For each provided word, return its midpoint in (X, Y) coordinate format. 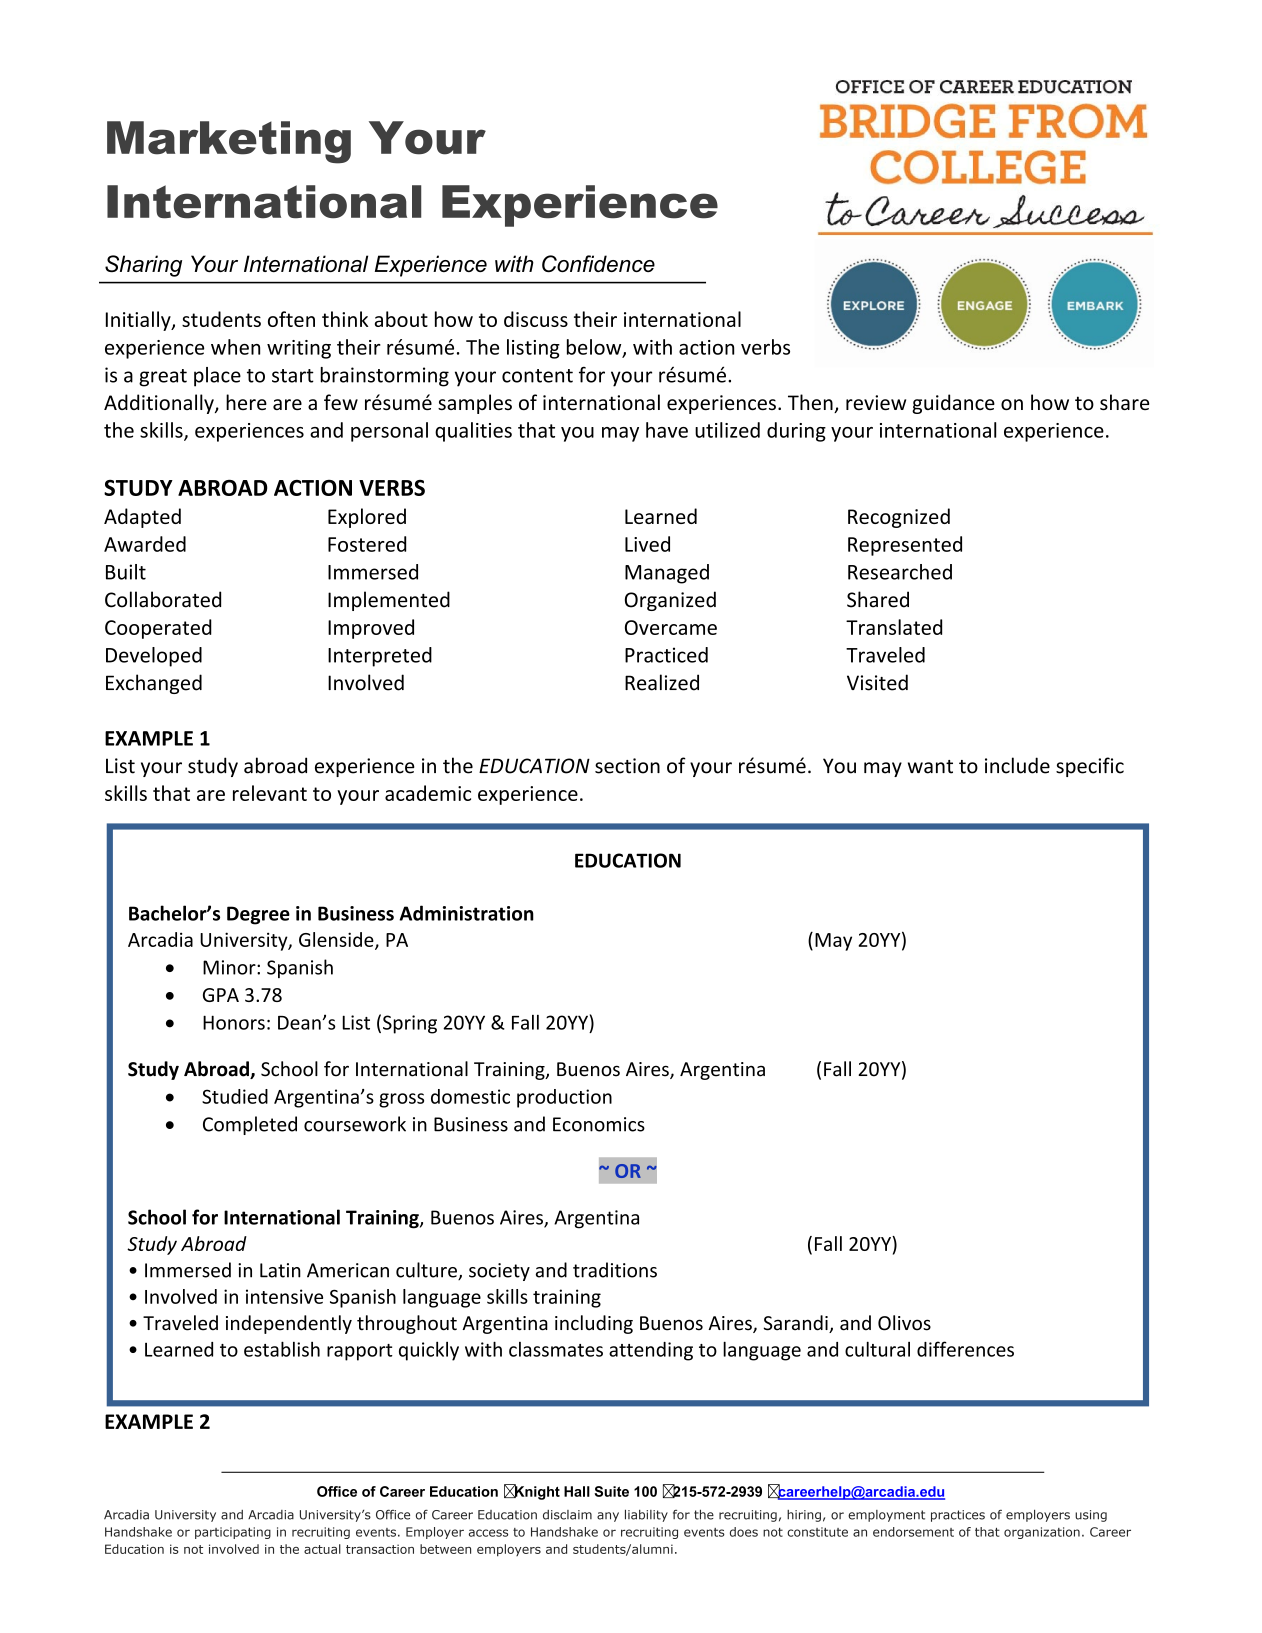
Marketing (229, 142)
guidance (953, 404)
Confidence (598, 263)
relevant (270, 793)
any (608, 1517)
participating (233, 1533)
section (627, 766)
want (930, 767)
